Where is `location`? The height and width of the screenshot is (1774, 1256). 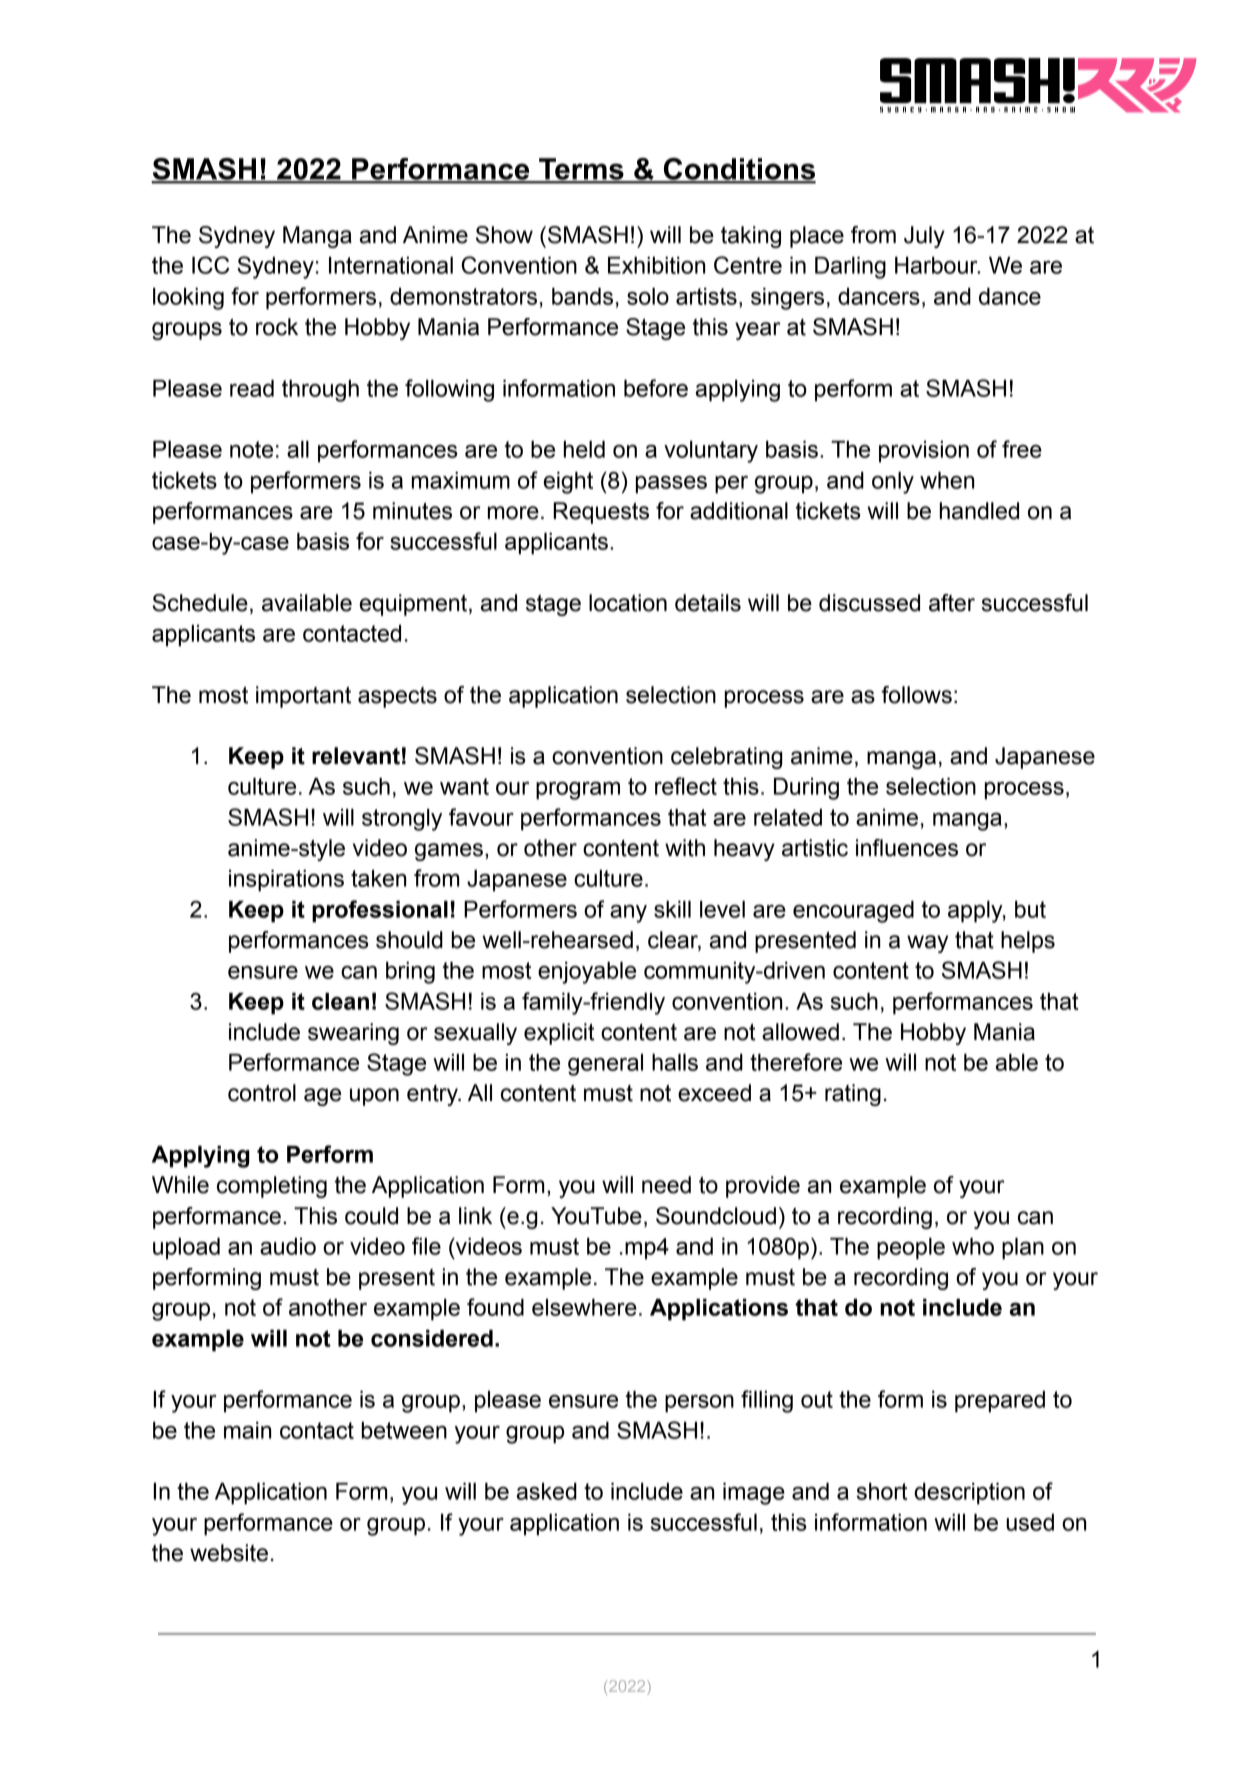 location is located at coordinates (628, 603).
